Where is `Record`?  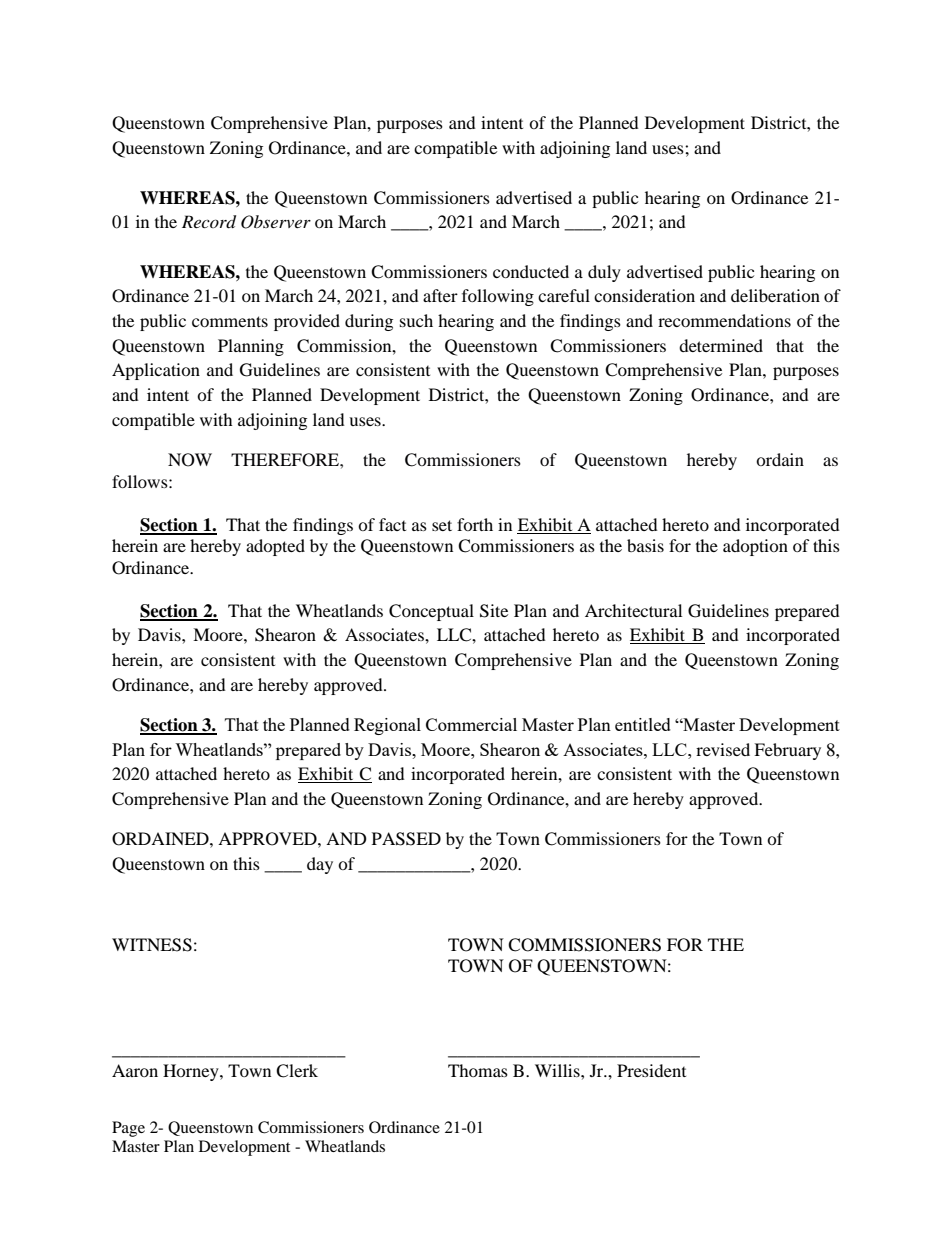 Record is located at coordinates (209, 222).
